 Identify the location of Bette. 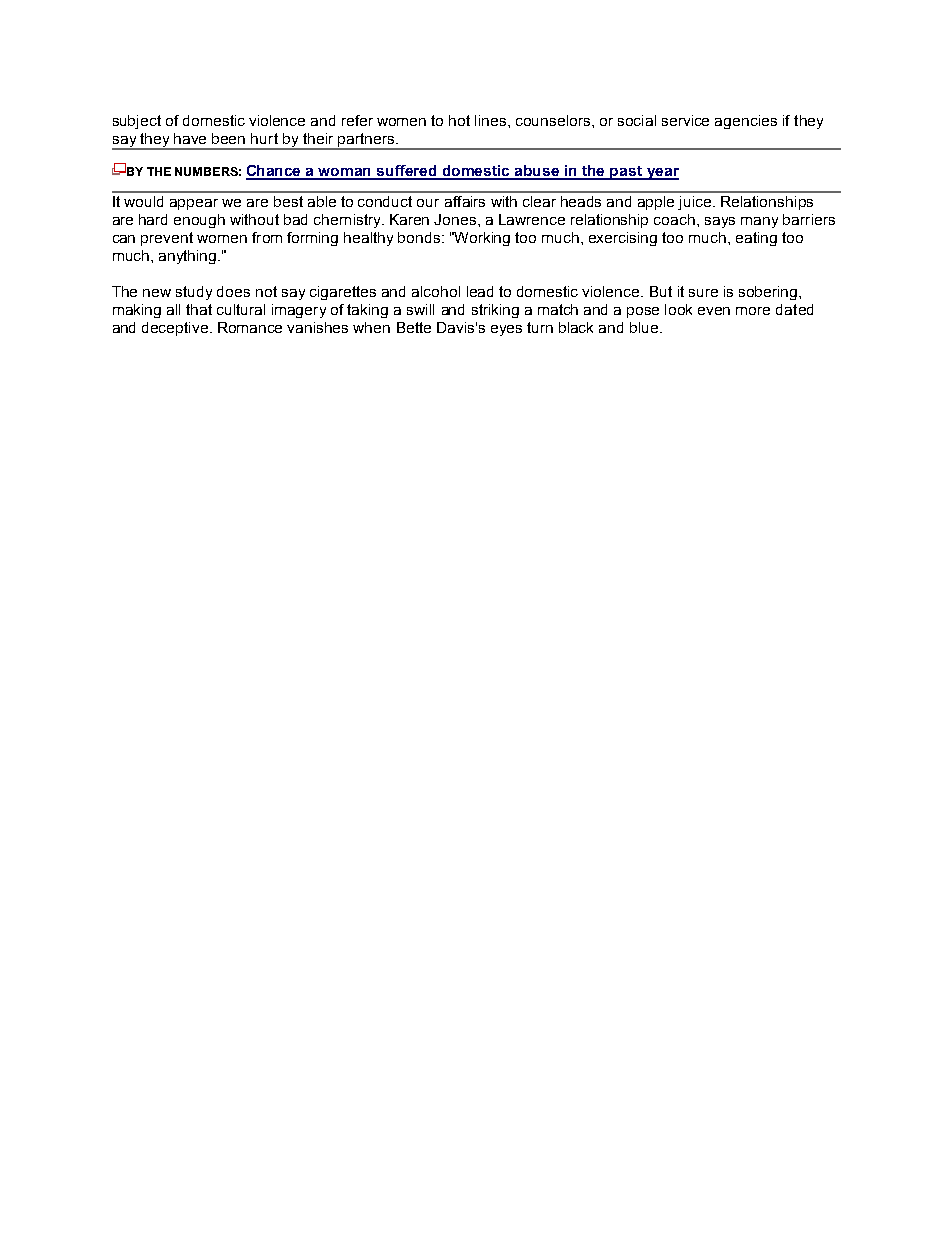
(414, 327).
